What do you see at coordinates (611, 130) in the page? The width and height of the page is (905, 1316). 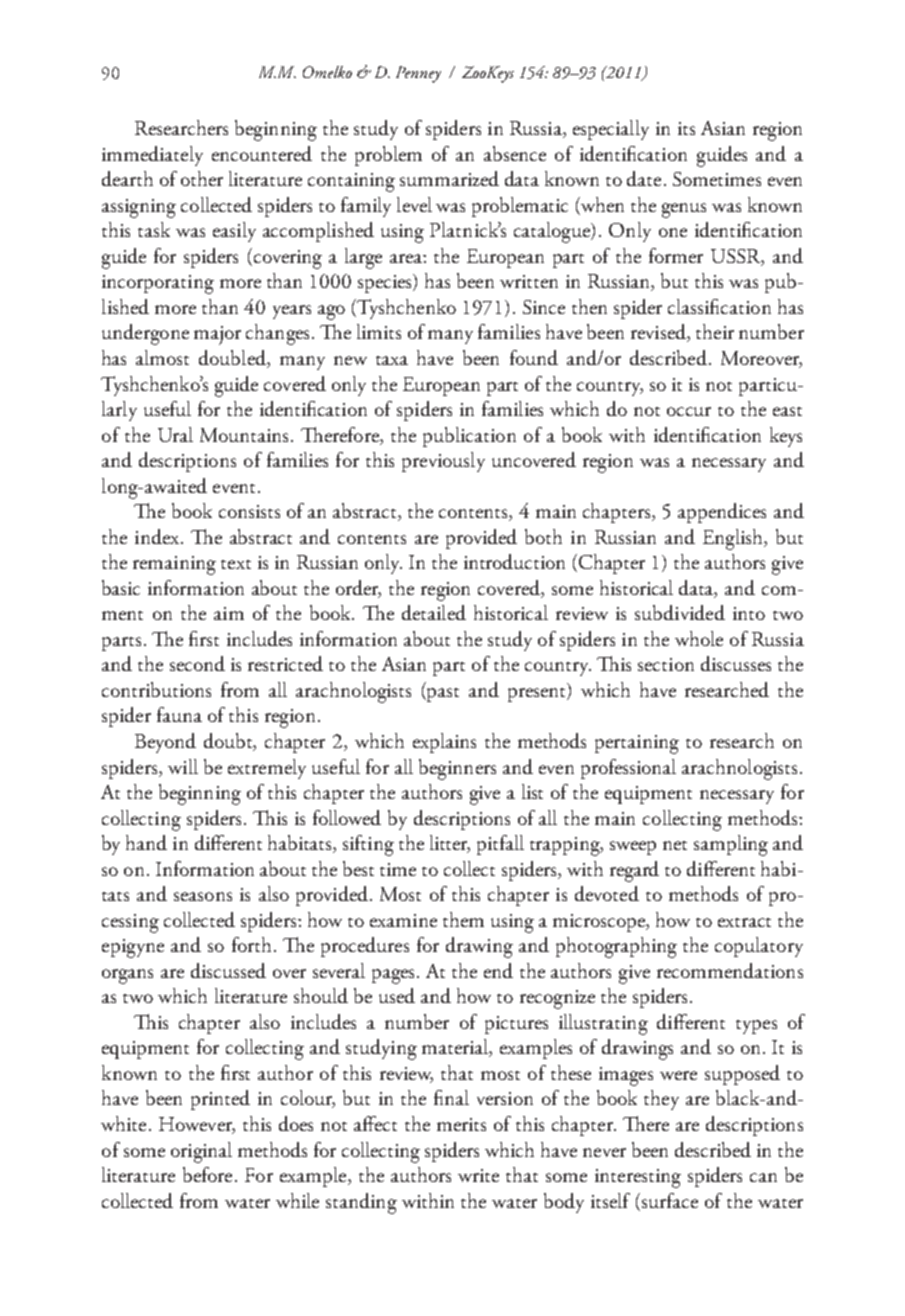 I see `especially` at bounding box center [611, 130].
